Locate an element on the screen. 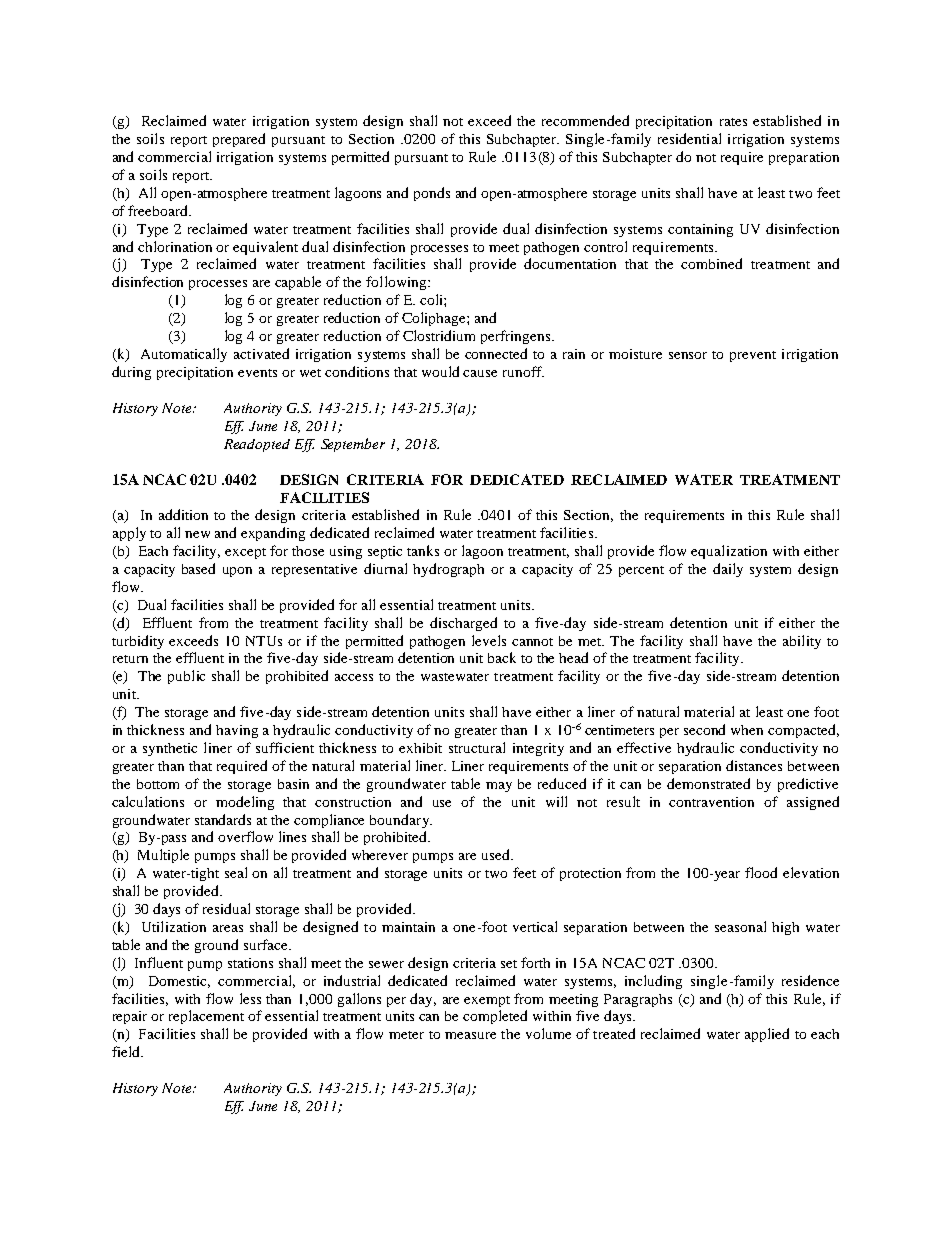 This screenshot has width=952, height=1233. prepared is located at coordinates (239, 140).
